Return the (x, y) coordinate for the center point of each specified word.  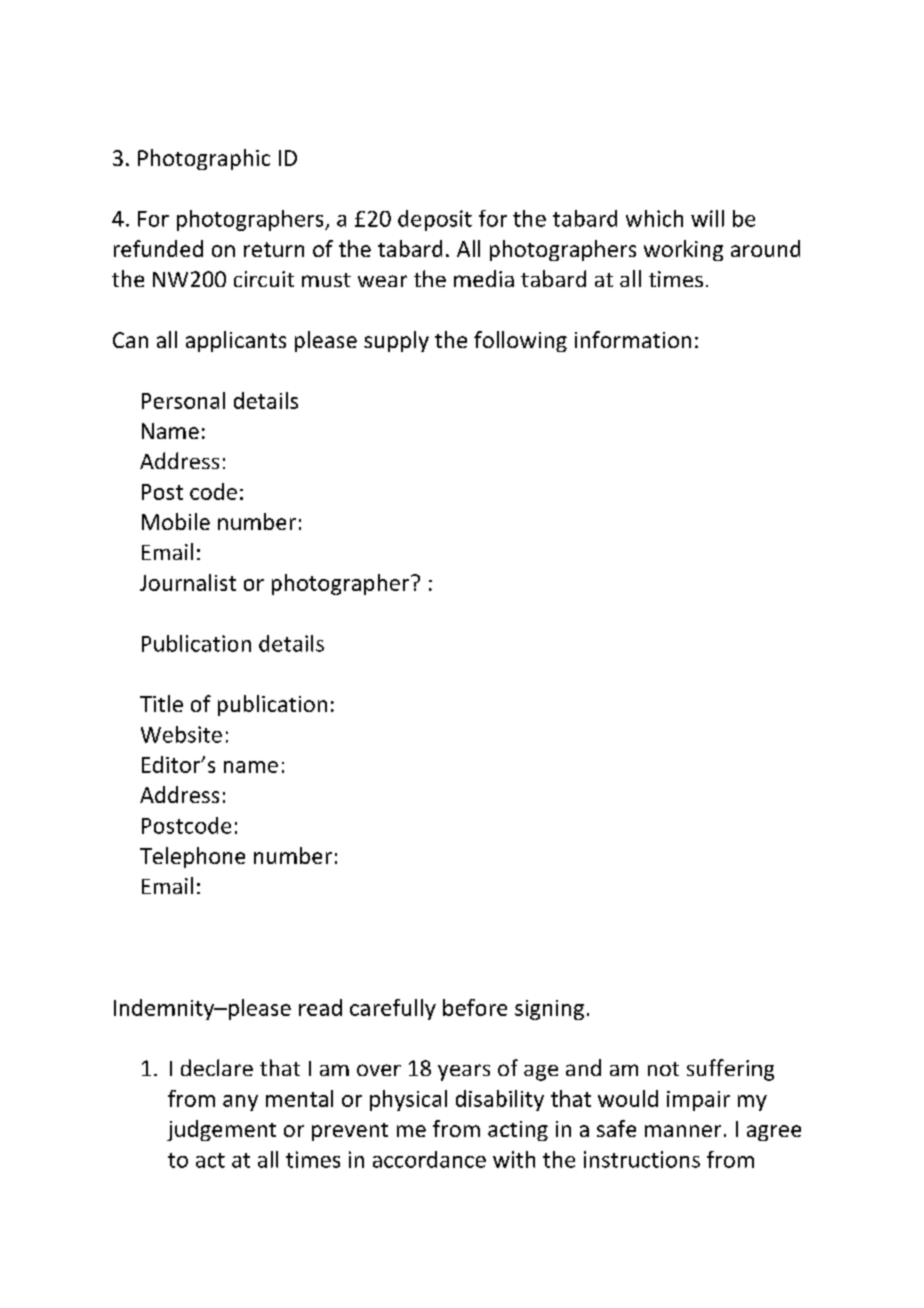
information (633, 339)
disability (500, 1100)
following (520, 341)
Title (161, 703)
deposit (435, 220)
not (663, 1069)
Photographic (204, 159)
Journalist (188, 582)
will (707, 218)
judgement (221, 1130)
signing (549, 1010)
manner (683, 1131)
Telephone (192, 857)
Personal (183, 400)
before (475, 1007)
